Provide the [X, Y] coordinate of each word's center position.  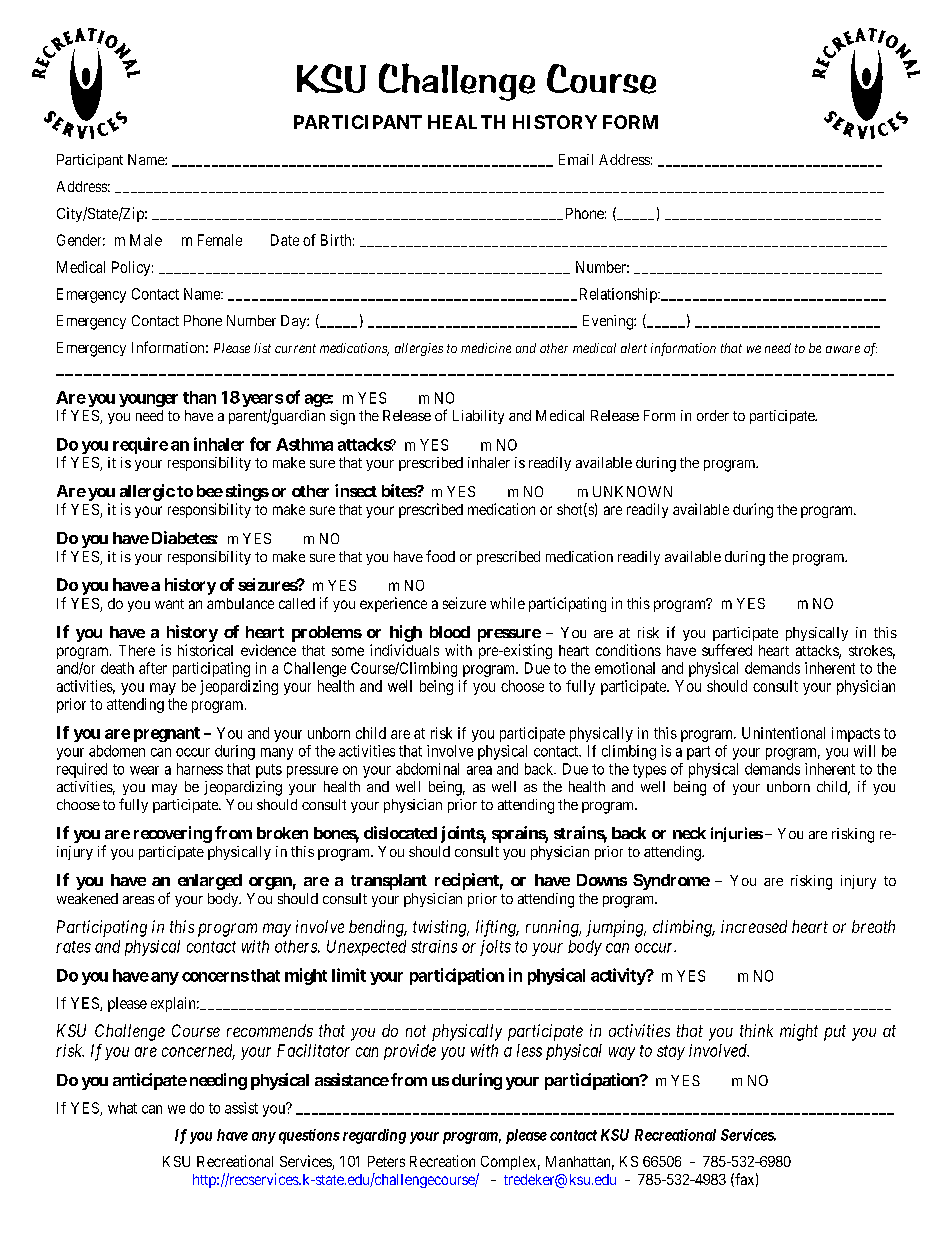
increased [754, 926]
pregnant [167, 734]
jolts [495, 948]
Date [285, 240]
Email [576, 159]
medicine [486, 348]
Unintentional [783, 733]
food [440, 556]
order [713, 415]
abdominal [427, 769]
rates [73, 947]
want [169, 604]
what [122, 1108]
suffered [727, 650]
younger [148, 400]
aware [843, 349]
